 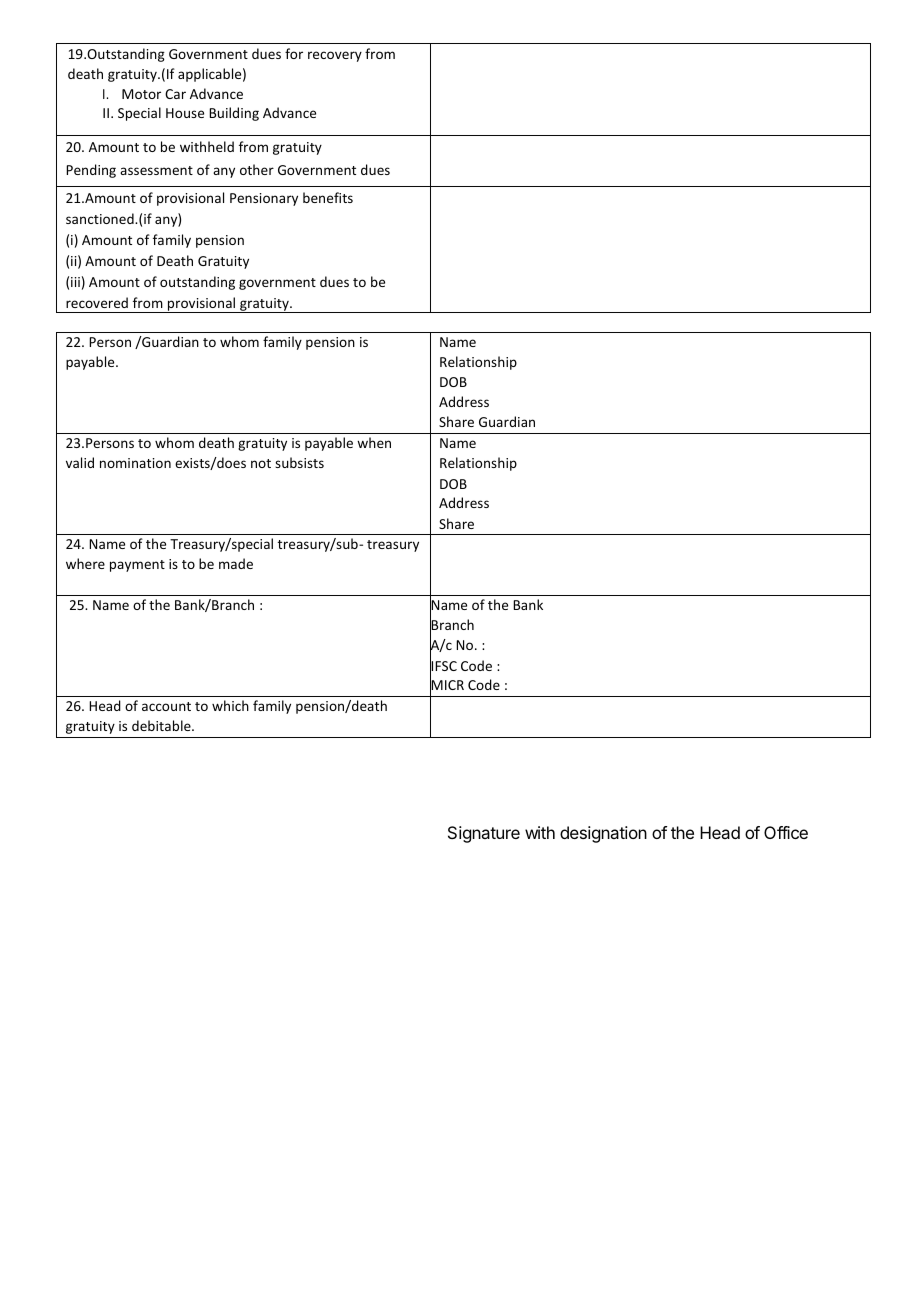 I want to click on account, so click(x=166, y=706).
